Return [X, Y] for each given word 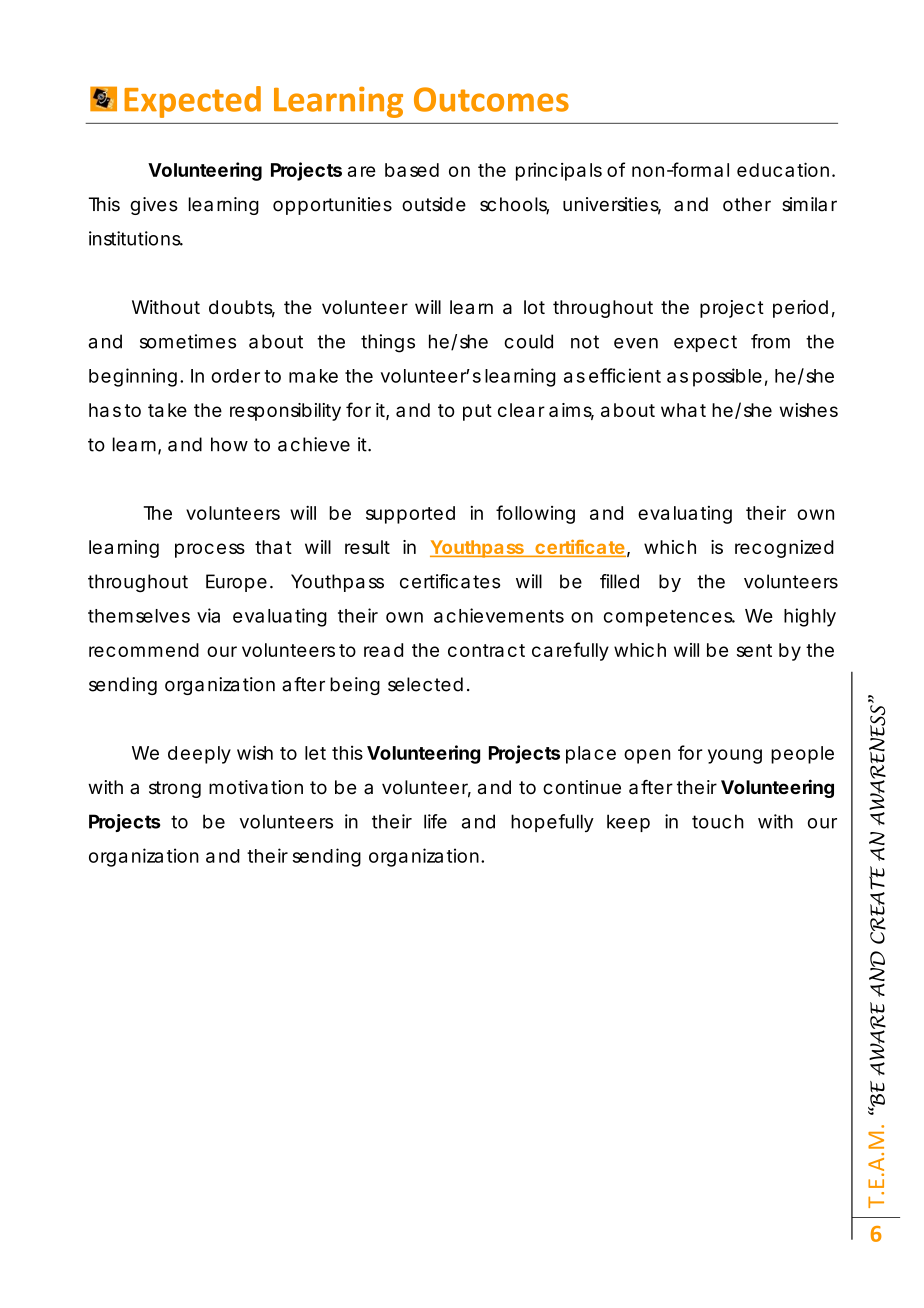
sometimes [188, 341]
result [367, 547]
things [388, 343]
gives [154, 206]
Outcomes [491, 99]
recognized [784, 549]
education [783, 169]
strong [175, 789]
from [770, 341]
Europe [236, 583]
